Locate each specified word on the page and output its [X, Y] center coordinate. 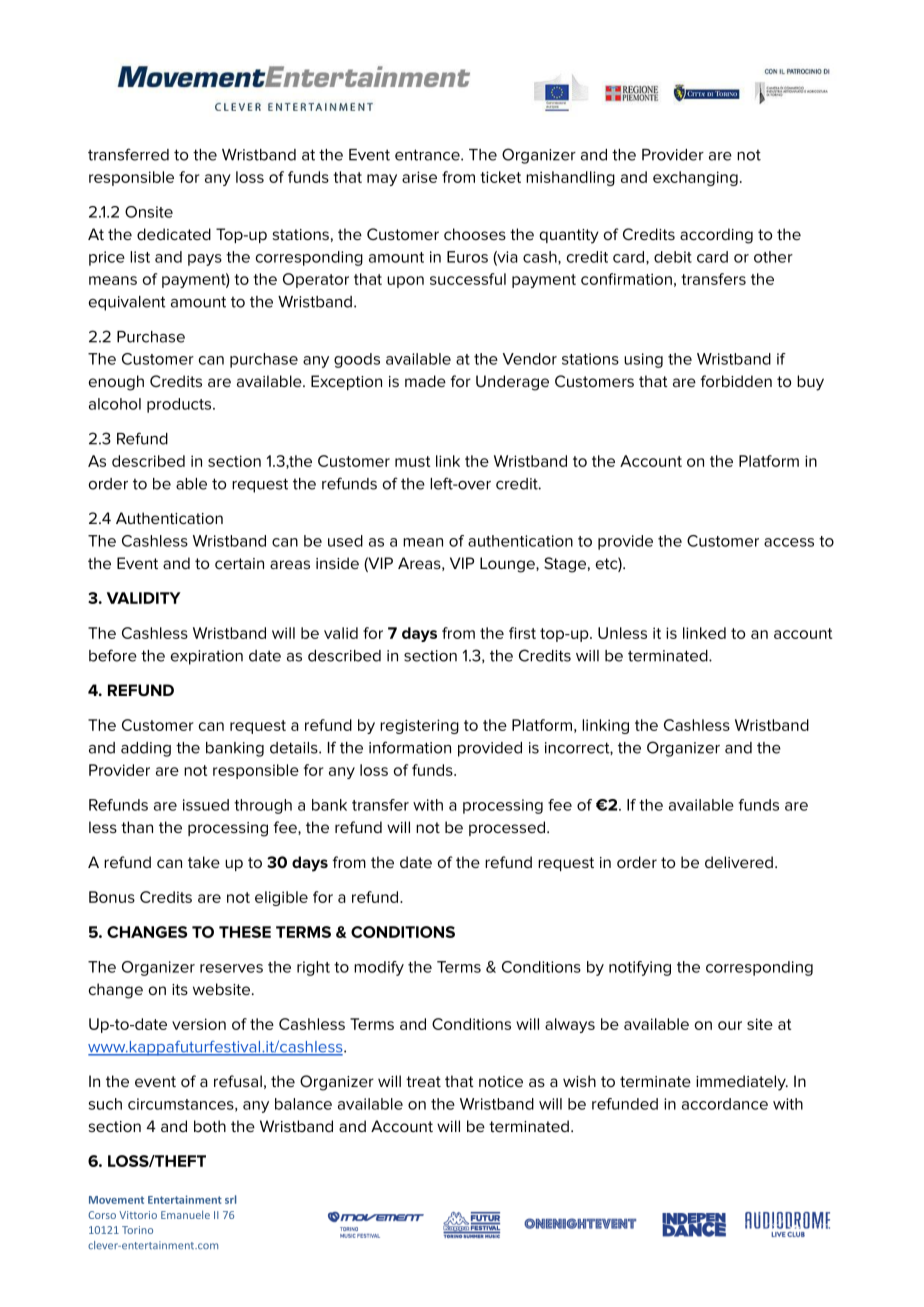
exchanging [695, 178]
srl [230, 1199]
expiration [207, 657]
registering [419, 726]
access [789, 542]
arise [419, 177]
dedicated [174, 234]
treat [423, 1081]
